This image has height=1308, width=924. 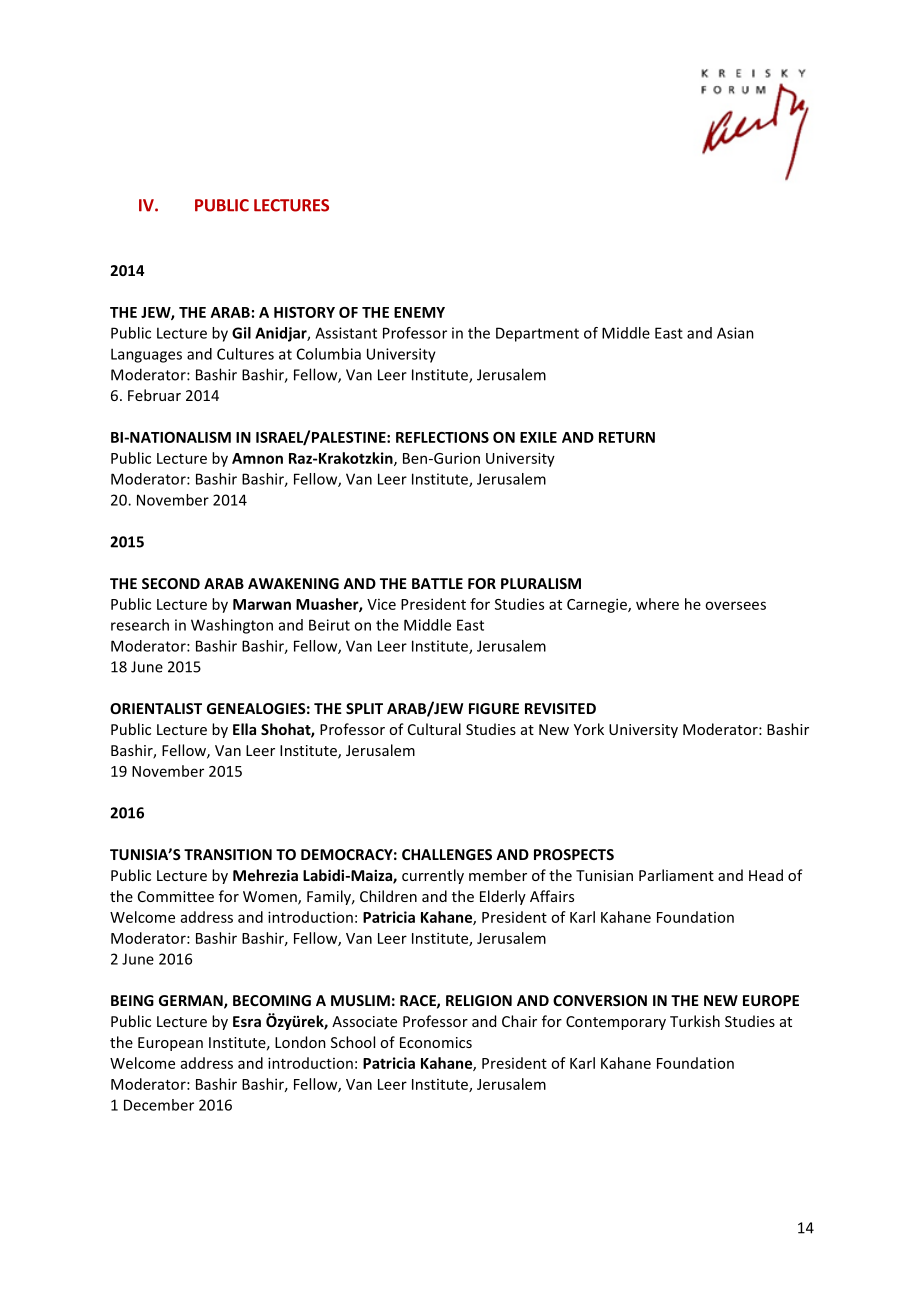 I want to click on Cultural, so click(x=434, y=729).
